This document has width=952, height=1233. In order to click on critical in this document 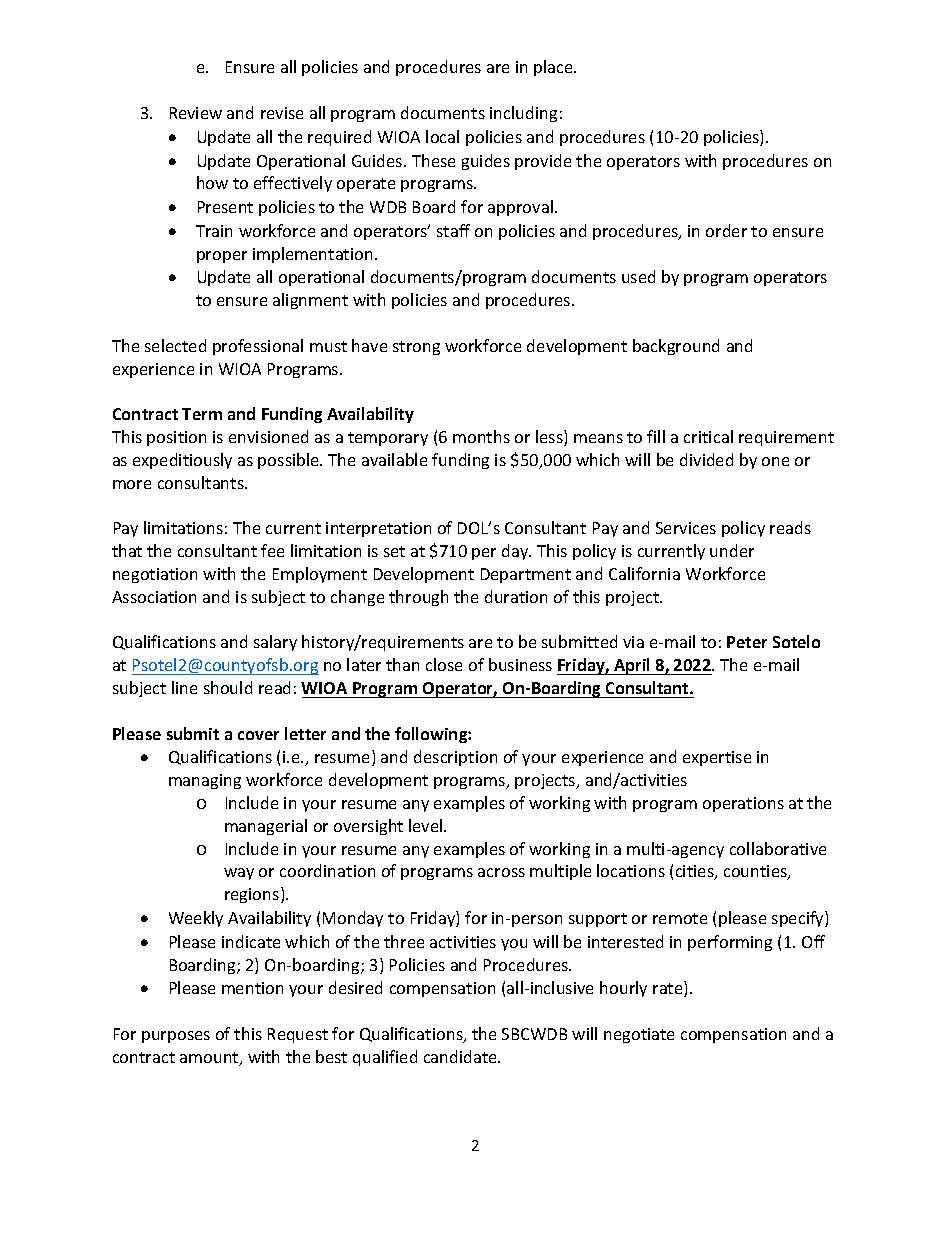, I will do `click(708, 436)`.
